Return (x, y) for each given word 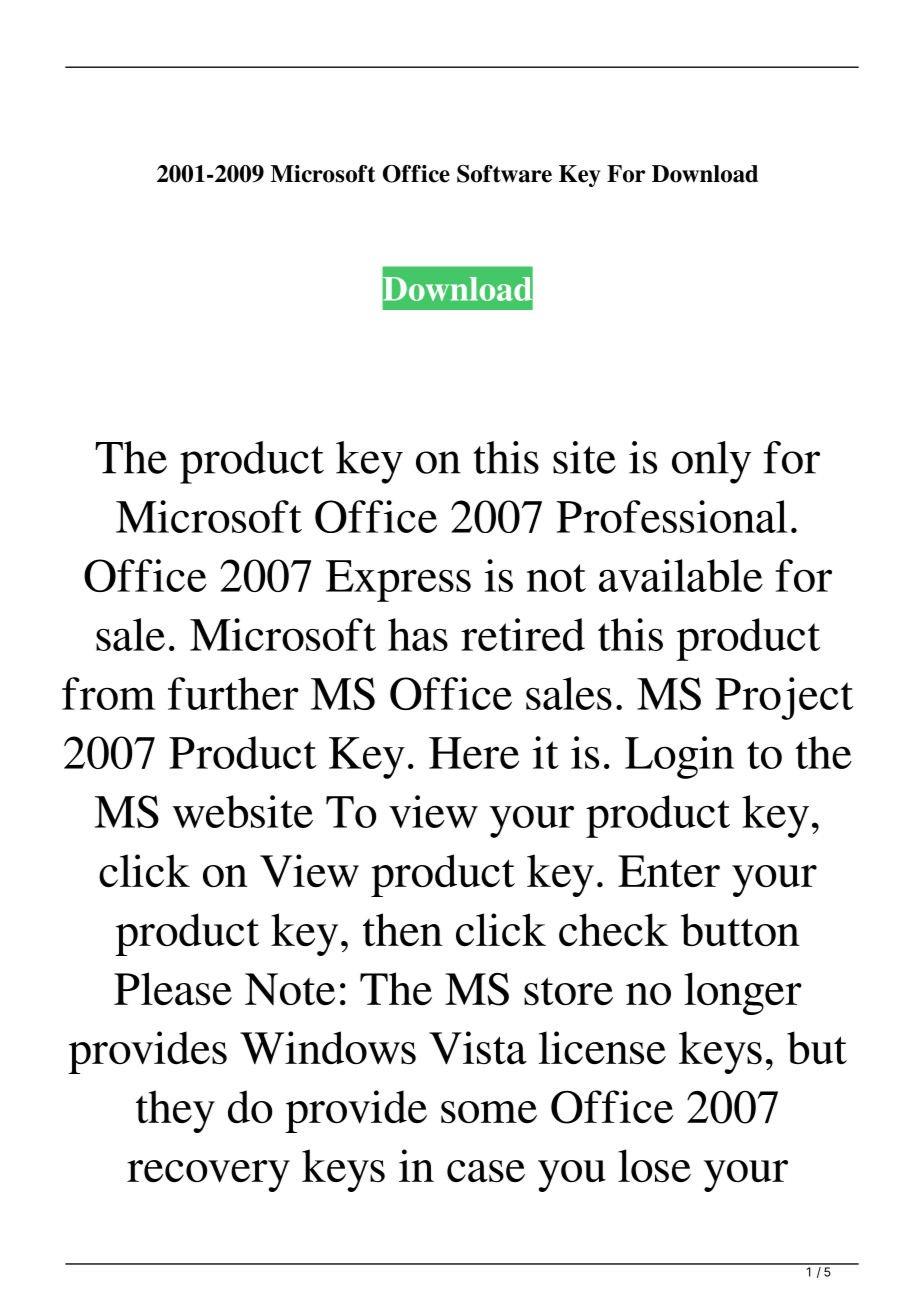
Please (173, 989)
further (233, 693)
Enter (669, 871)
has (418, 634)
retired (523, 634)
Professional (672, 516)
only (711, 462)
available (681, 575)
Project (784, 698)
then (403, 929)
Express (398, 581)
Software (504, 174)
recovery (208, 1176)
